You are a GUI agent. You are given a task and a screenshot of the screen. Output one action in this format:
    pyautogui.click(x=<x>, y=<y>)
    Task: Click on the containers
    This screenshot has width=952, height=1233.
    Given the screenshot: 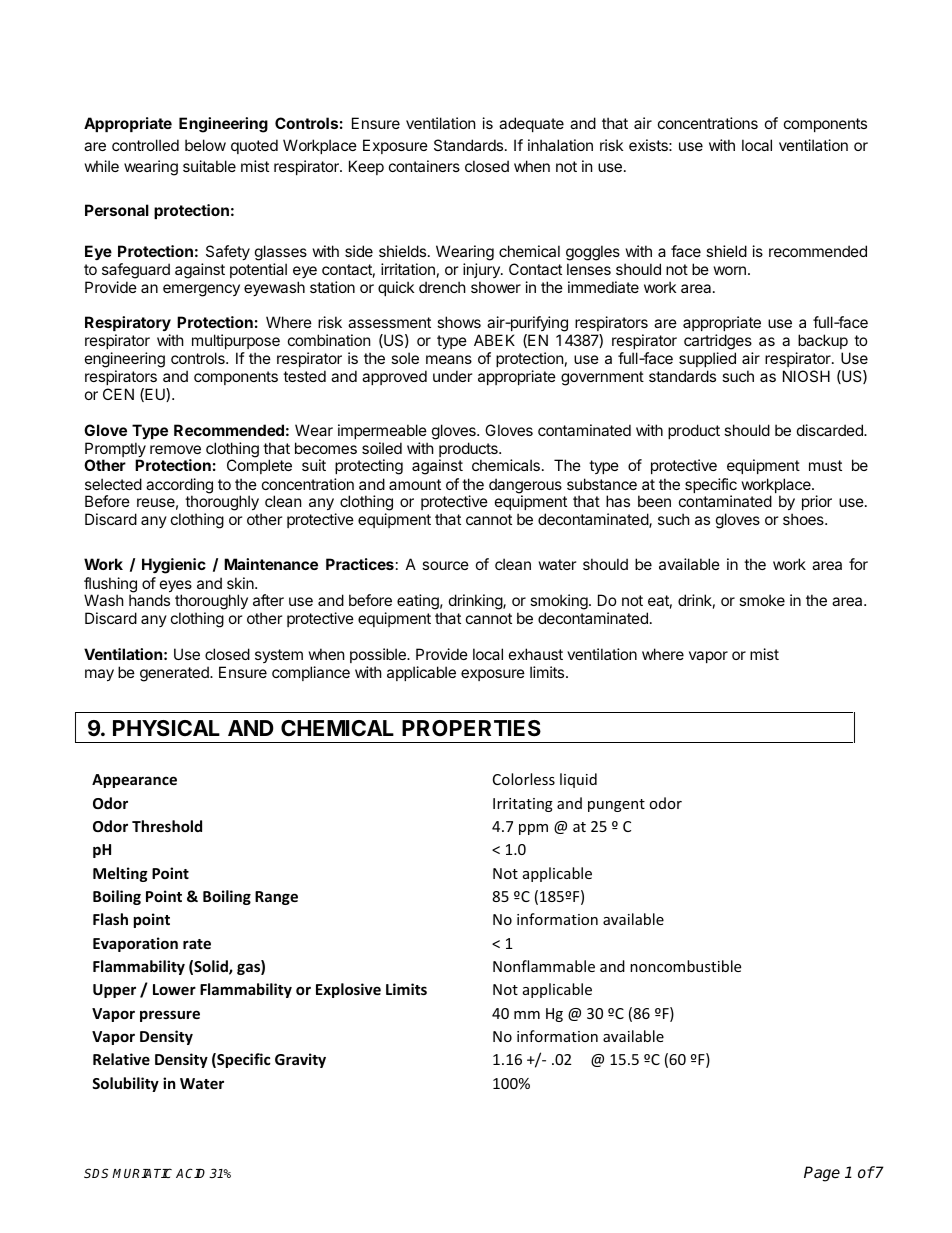 What is the action you would take?
    pyautogui.click(x=424, y=166)
